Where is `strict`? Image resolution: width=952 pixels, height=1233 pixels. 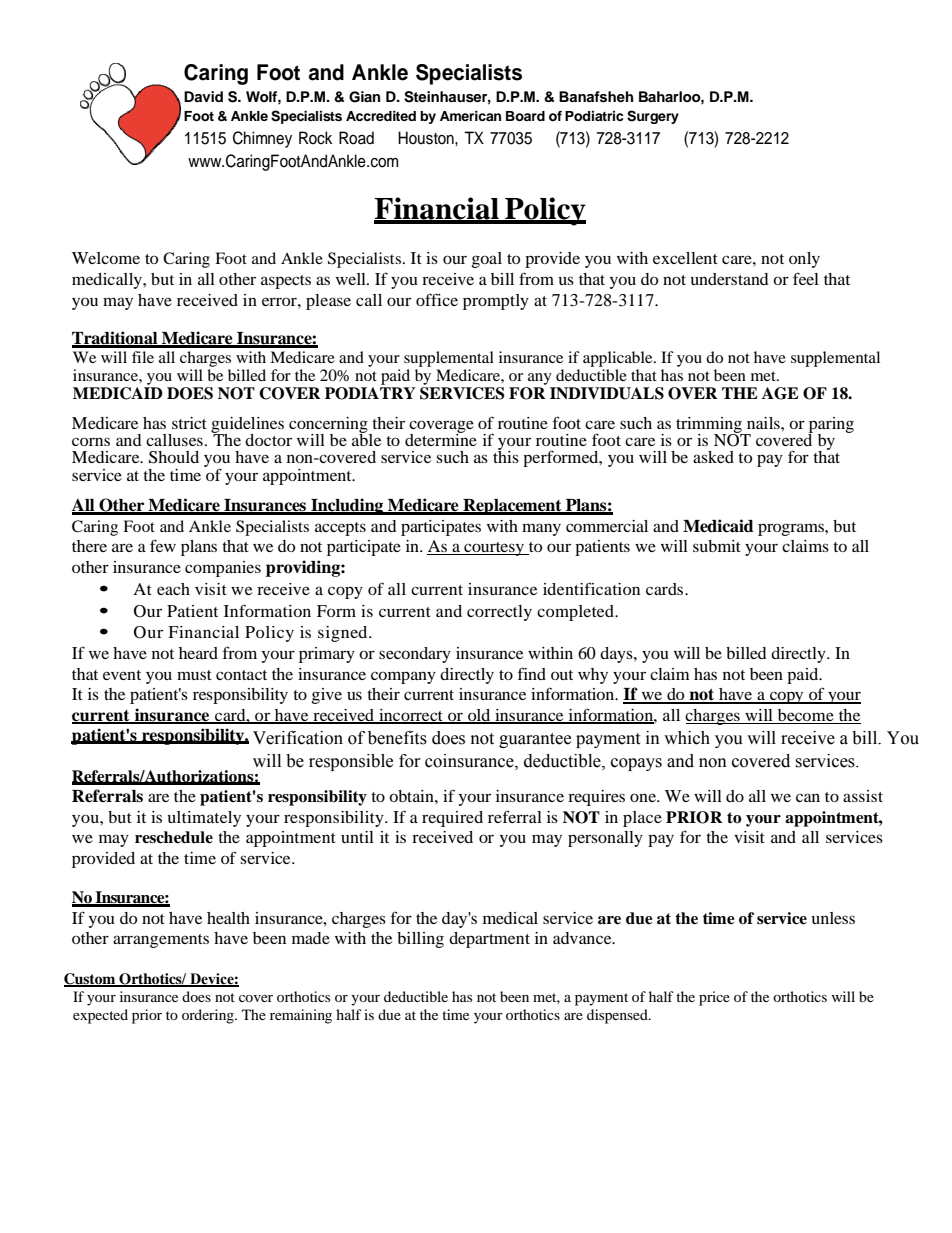 strict is located at coordinates (189, 423).
